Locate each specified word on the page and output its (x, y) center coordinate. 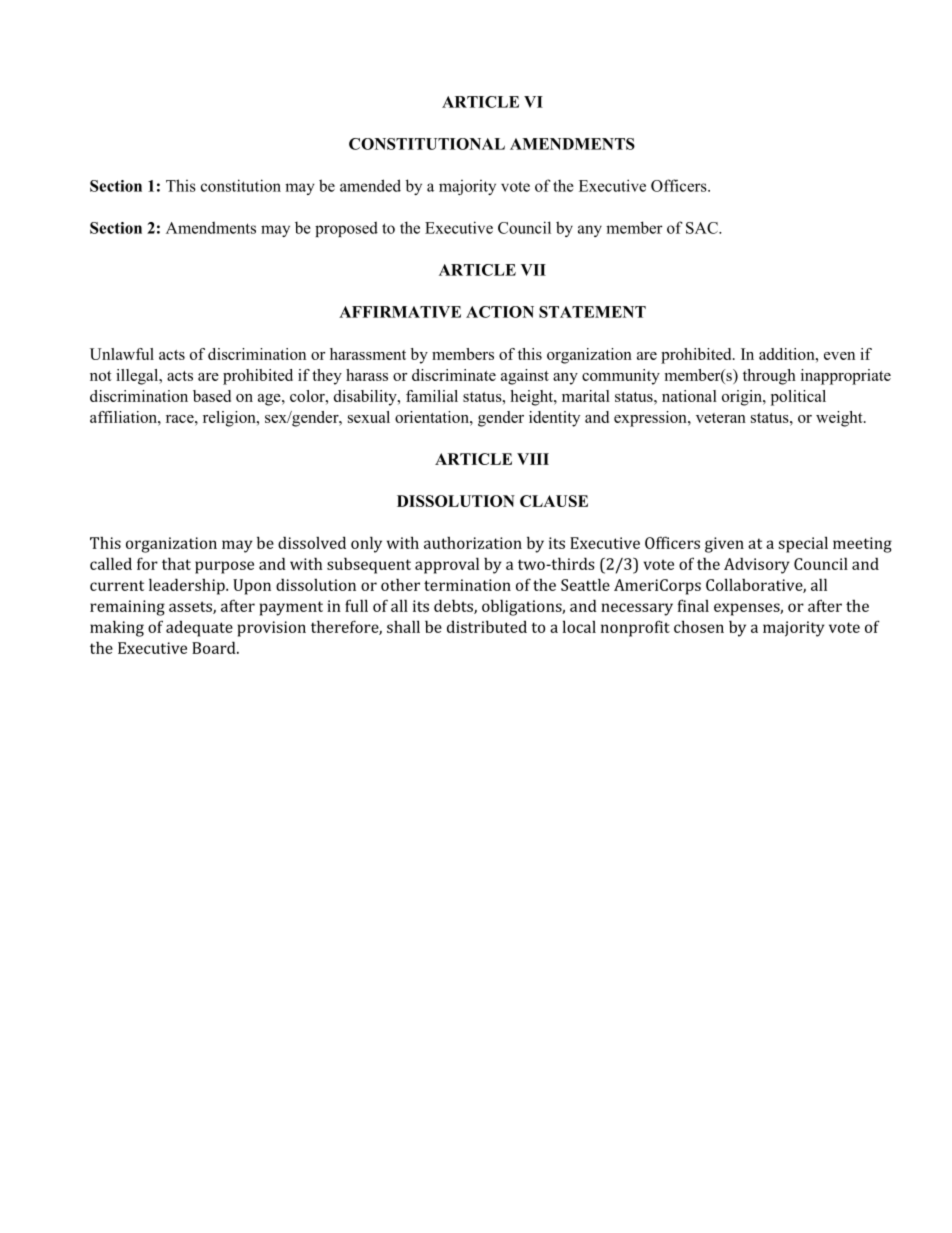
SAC (703, 228)
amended (370, 185)
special (803, 544)
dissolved (312, 542)
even (839, 356)
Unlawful (122, 354)
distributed (487, 626)
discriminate (454, 375)
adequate (199, 629)
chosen (699, 626)
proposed (346, 229)
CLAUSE (554, 501)
